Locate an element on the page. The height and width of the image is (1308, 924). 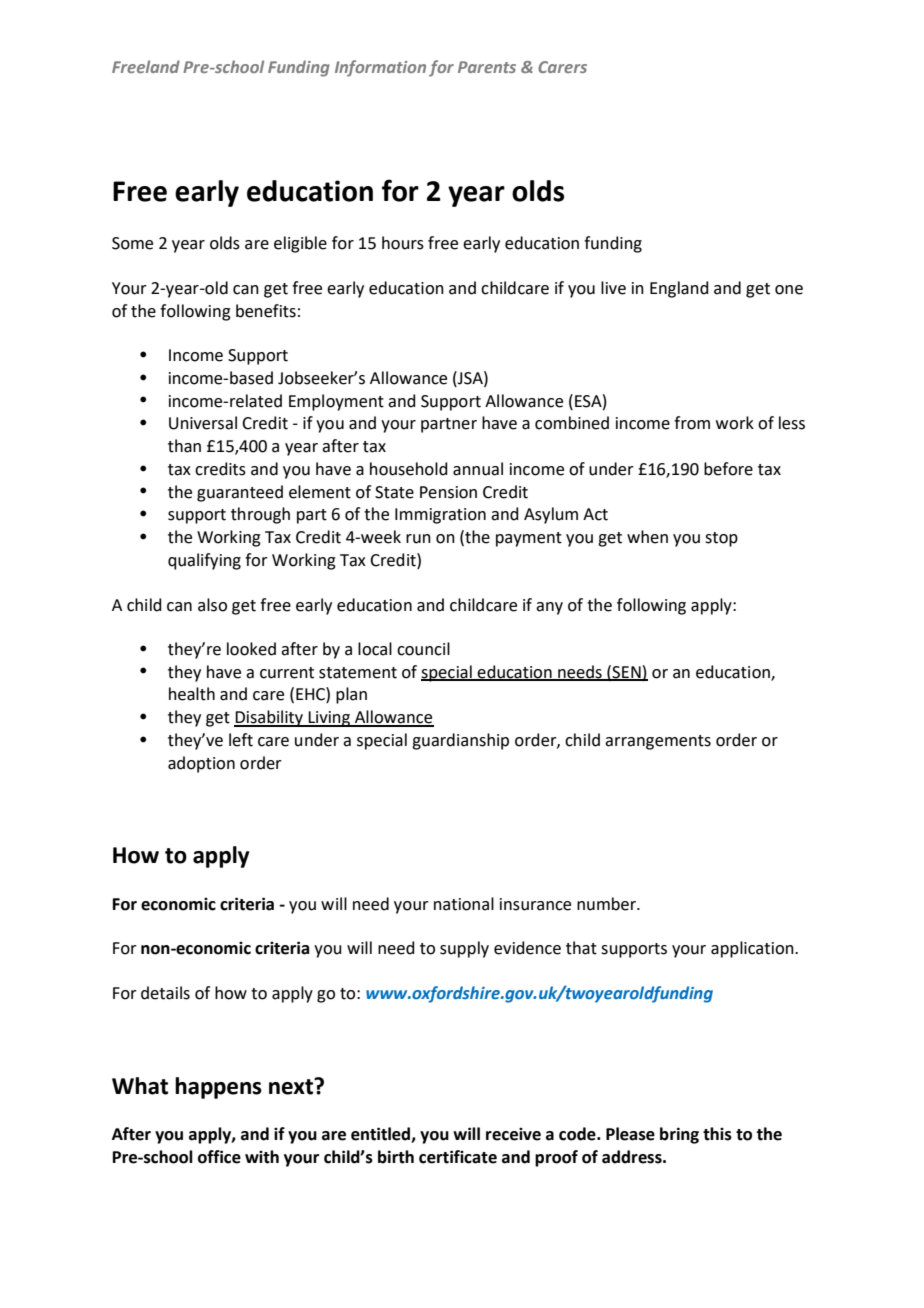
from is located at coordinates (692, 423).
